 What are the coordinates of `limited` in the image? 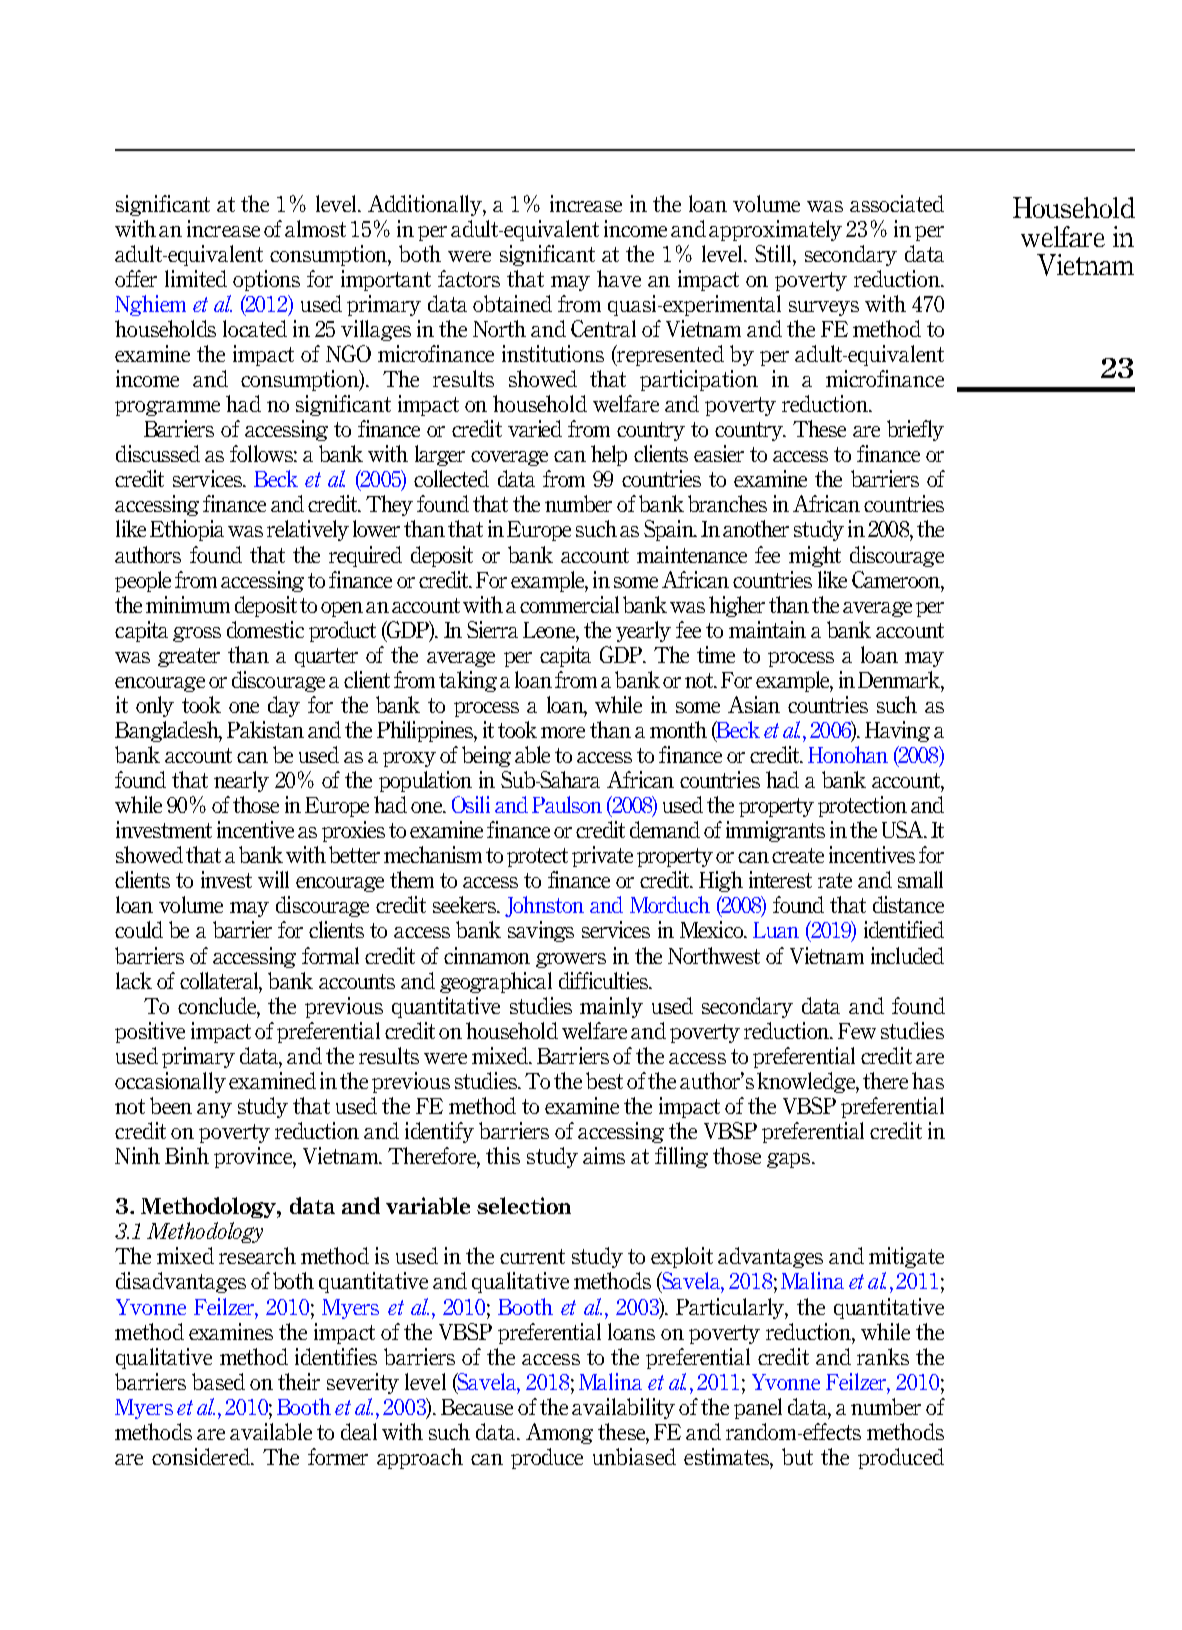 It's located at (196, 278).
